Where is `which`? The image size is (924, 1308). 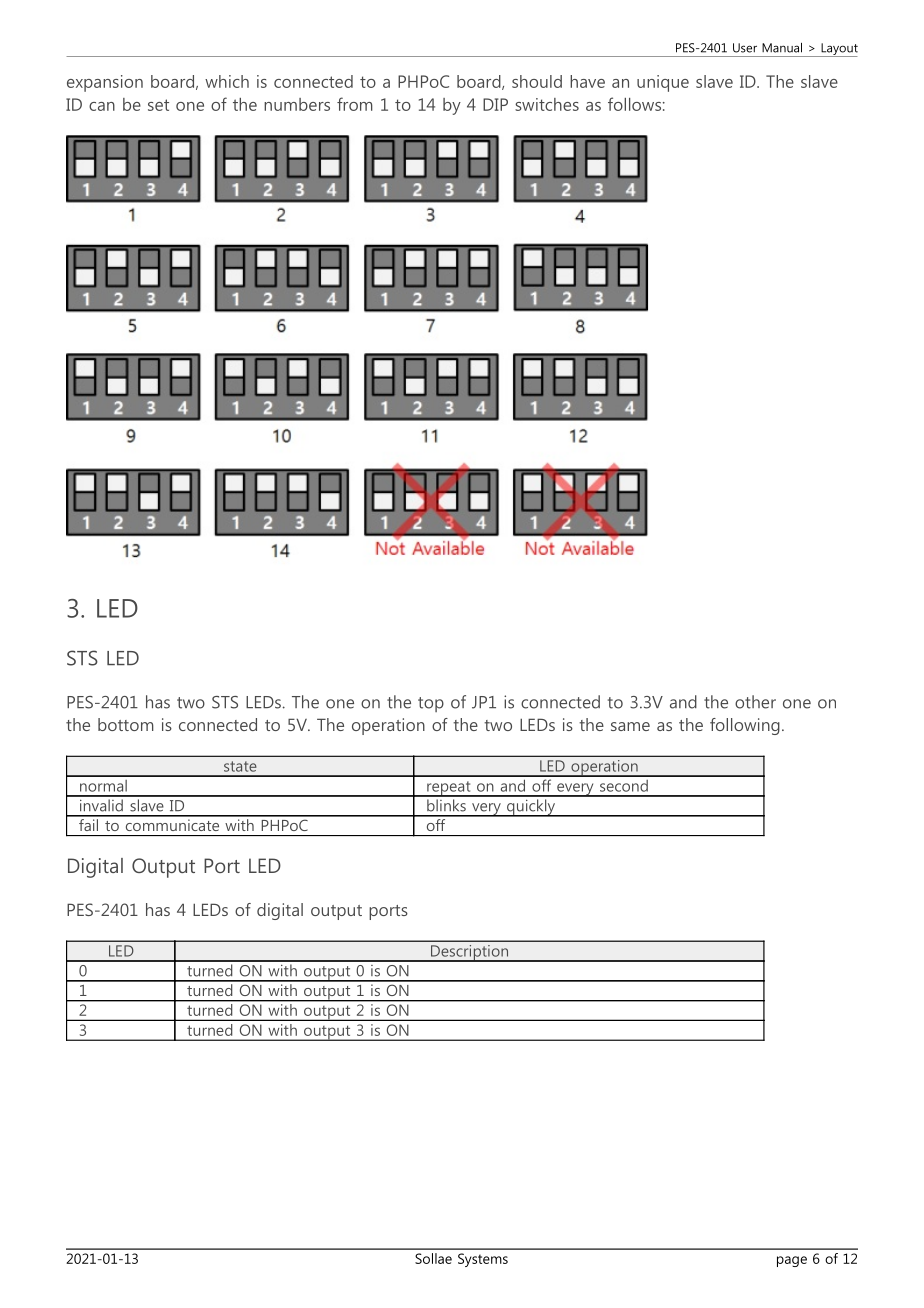 which is located at coordinates (227, 81).
